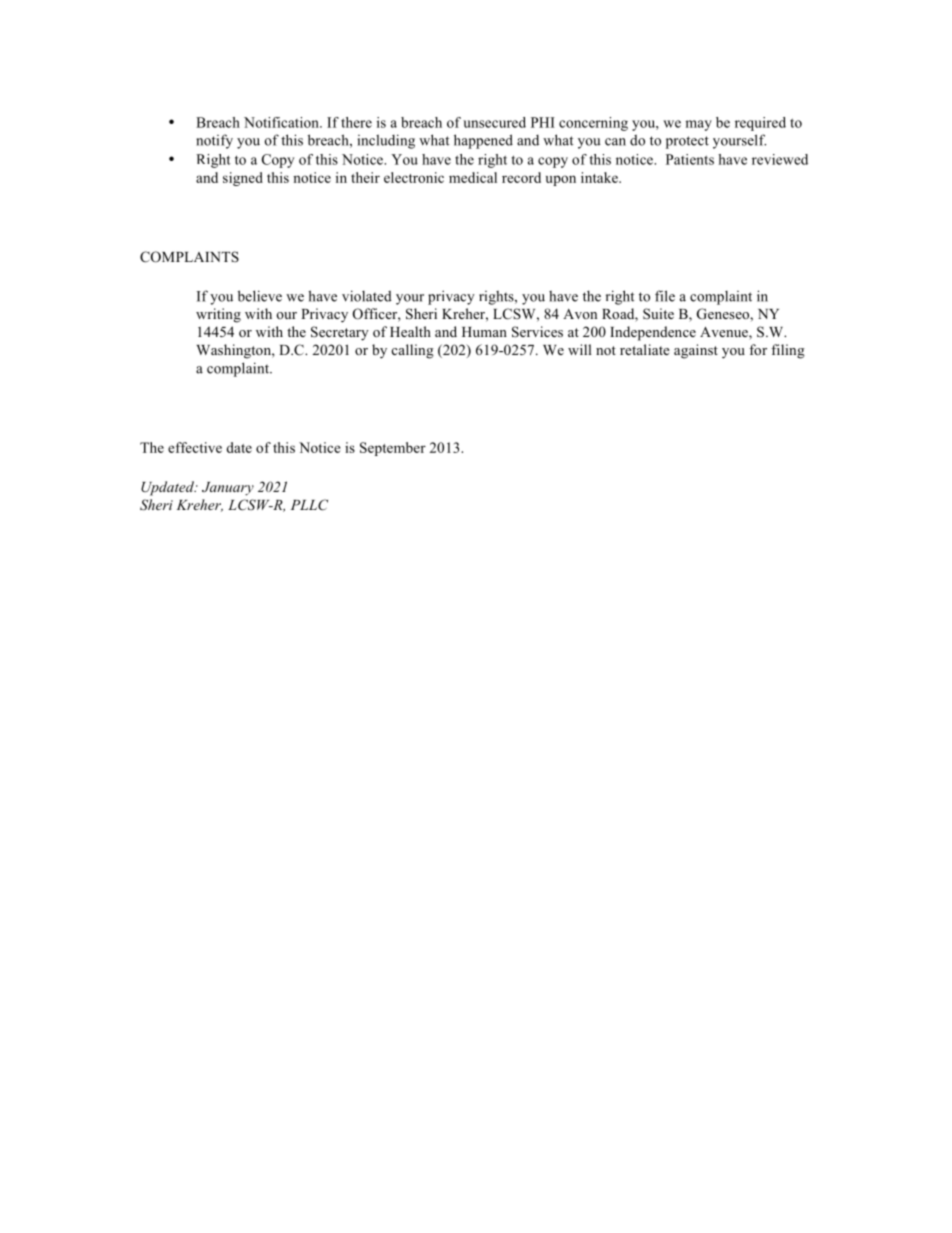 This page has width=952, height=1233. What do you see at coordinates (484, 332) in the page?
I see `Human` at bounding box center [484, 332].
